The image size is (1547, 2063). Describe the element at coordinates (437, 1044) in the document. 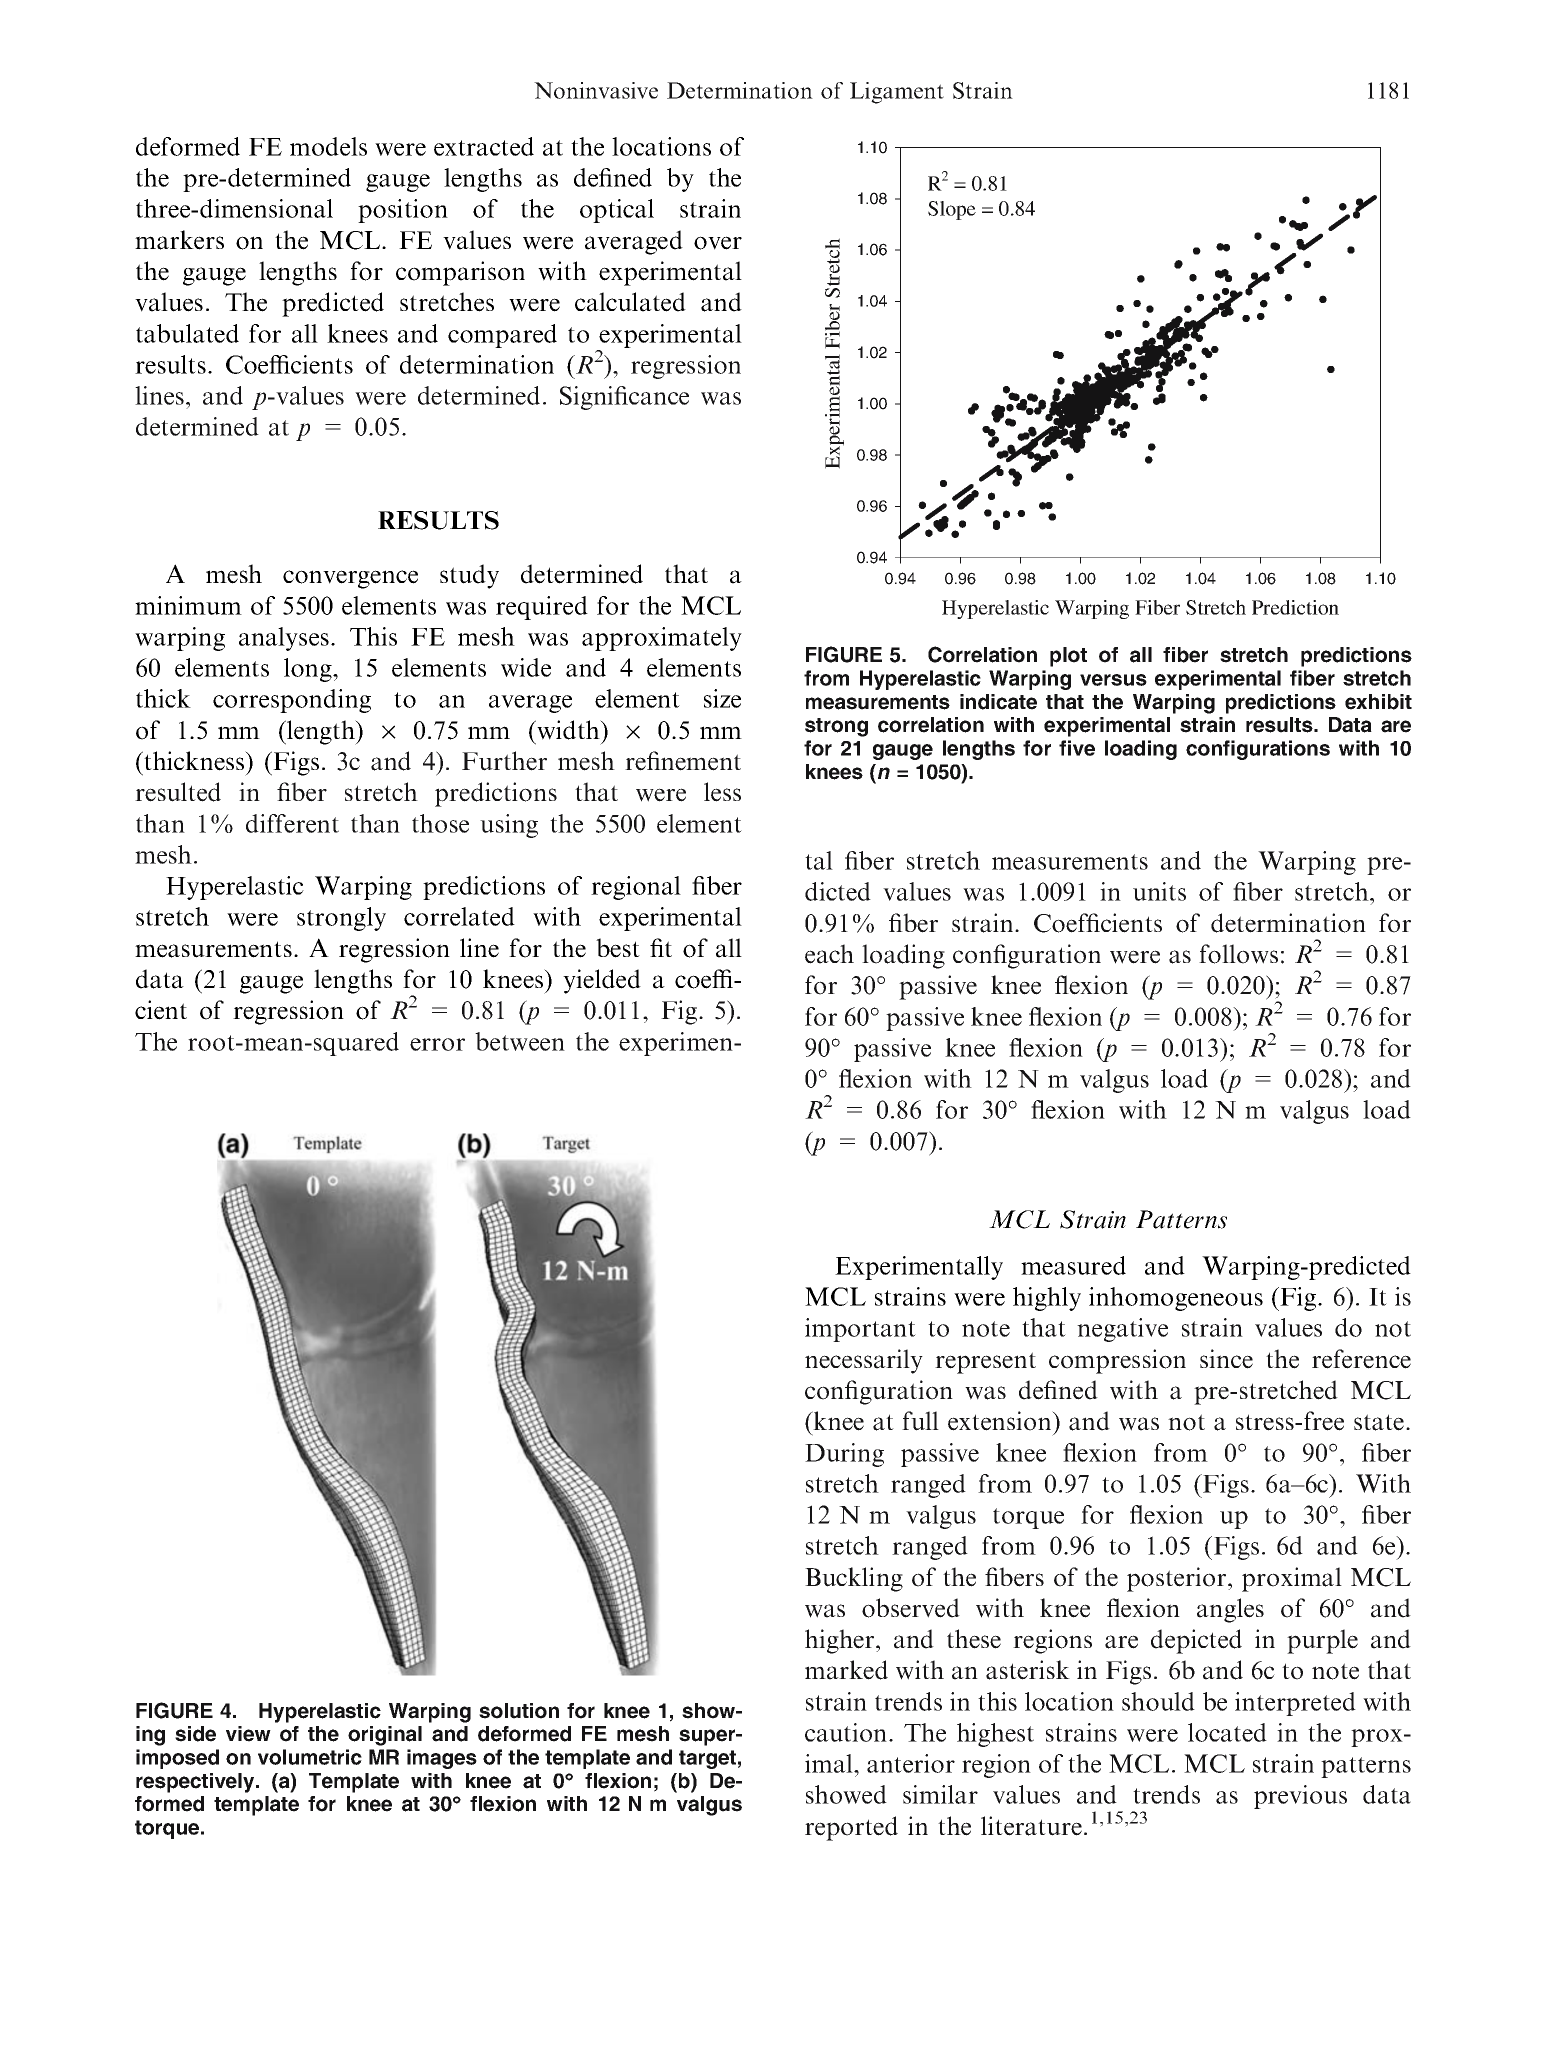

I see `error` at that location.
